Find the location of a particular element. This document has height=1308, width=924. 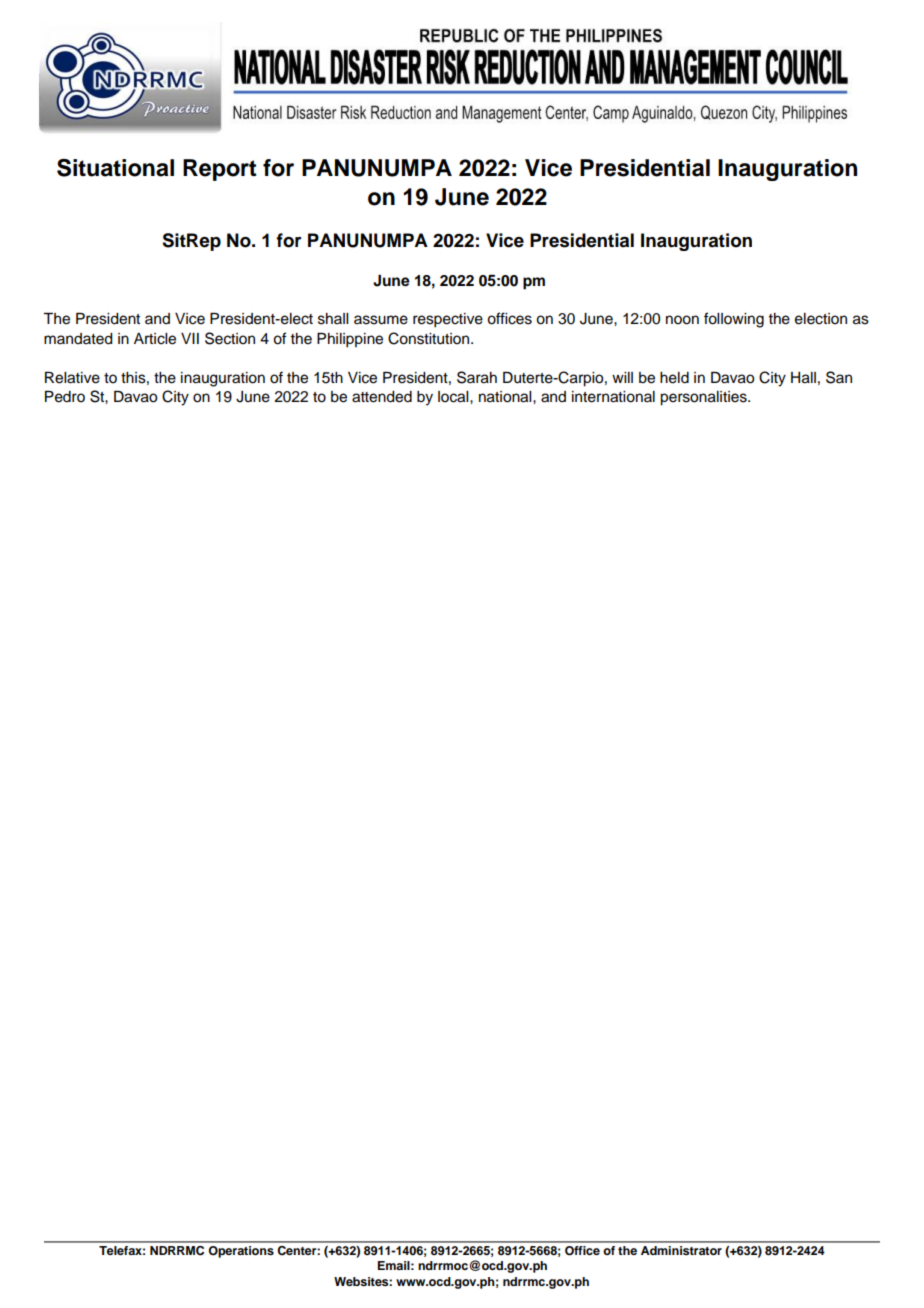

Situational is located at coordinates (115, 168).
